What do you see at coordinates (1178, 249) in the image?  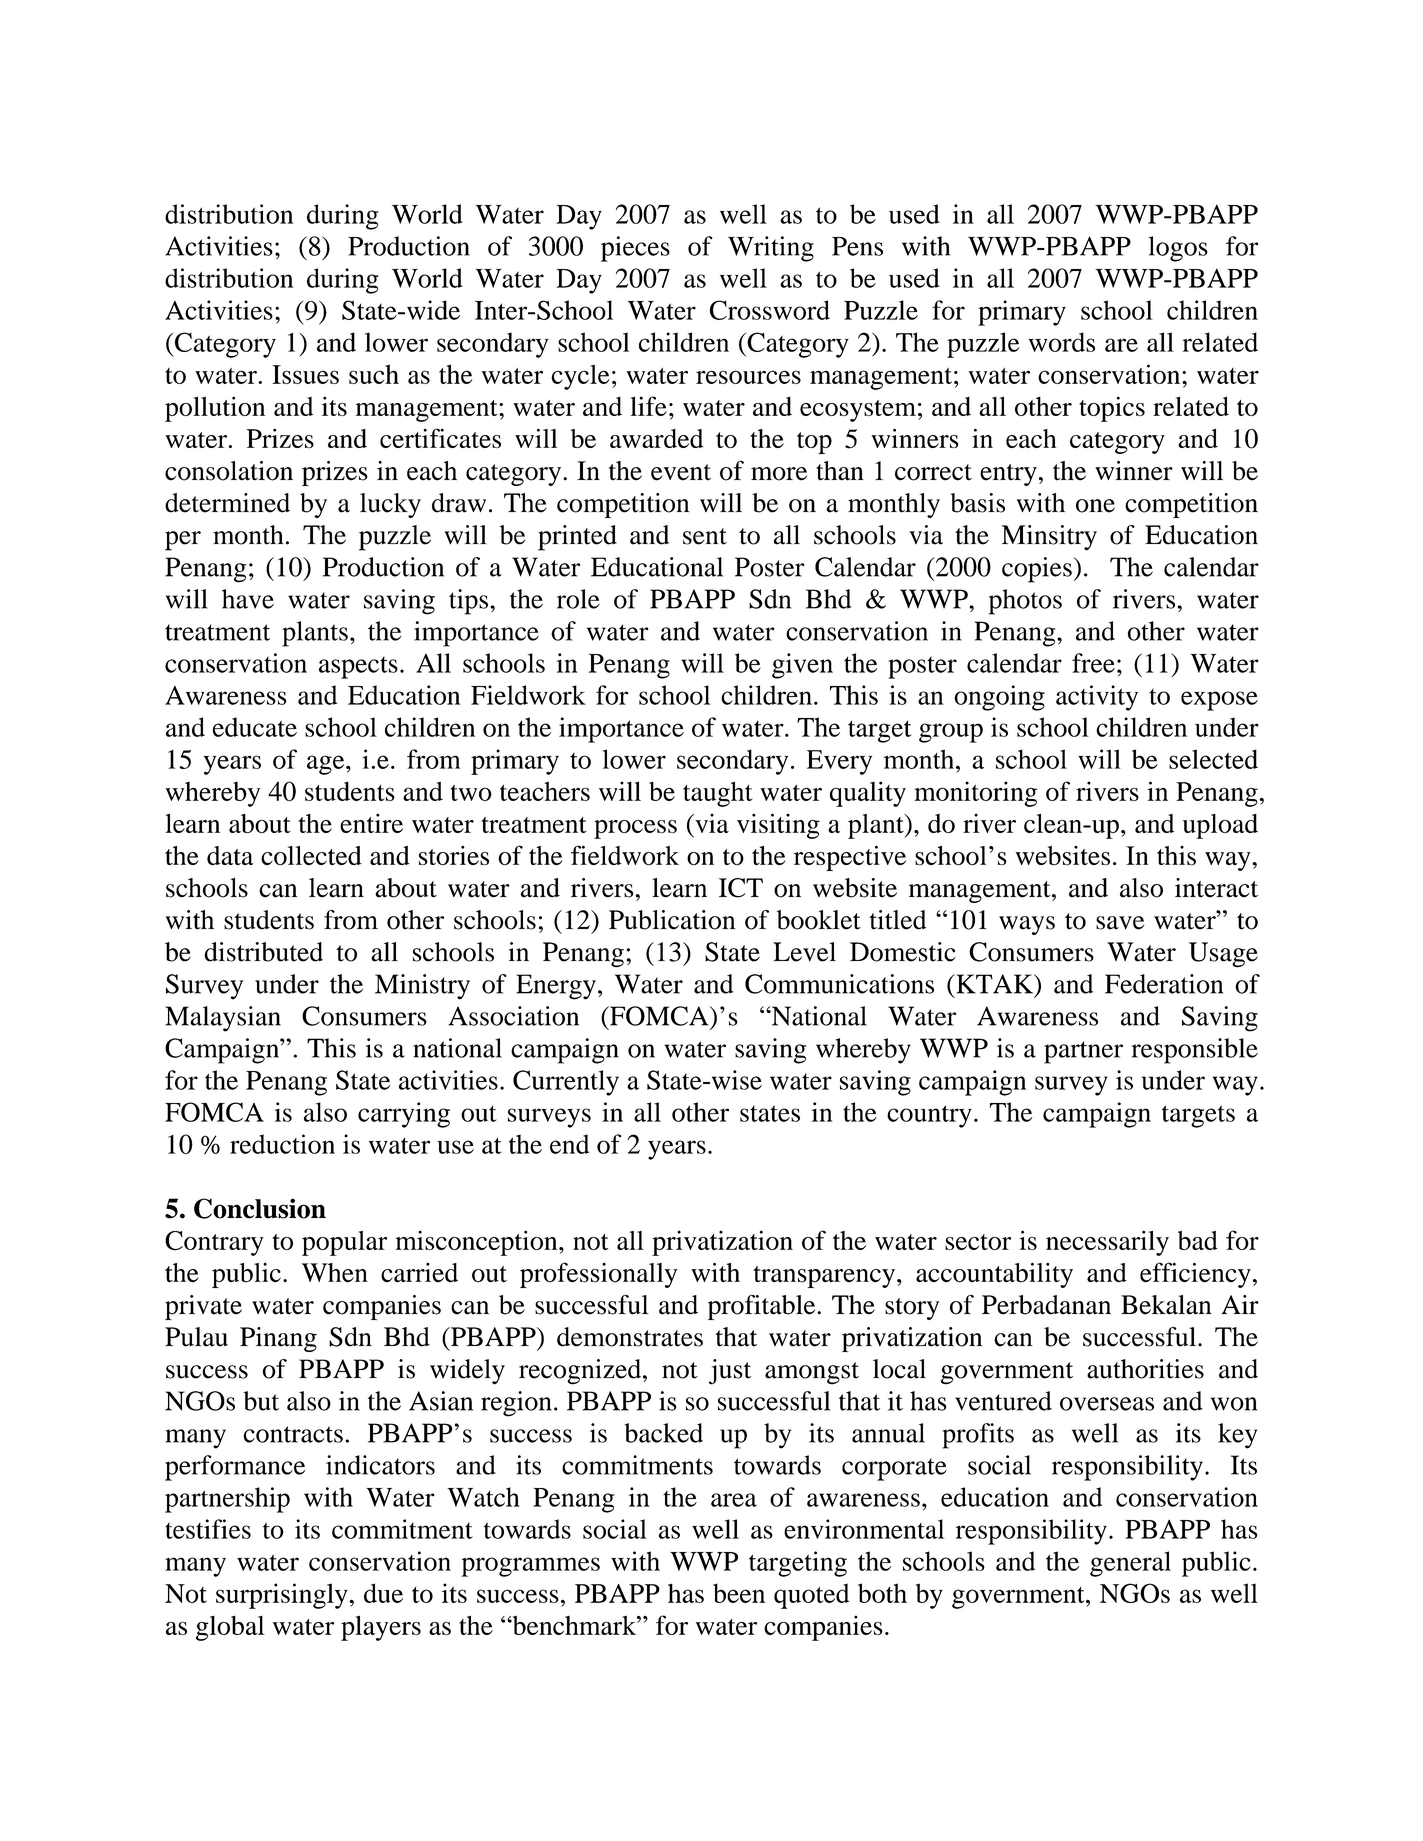 I see `logos` at bounding box center [1178, 249].
